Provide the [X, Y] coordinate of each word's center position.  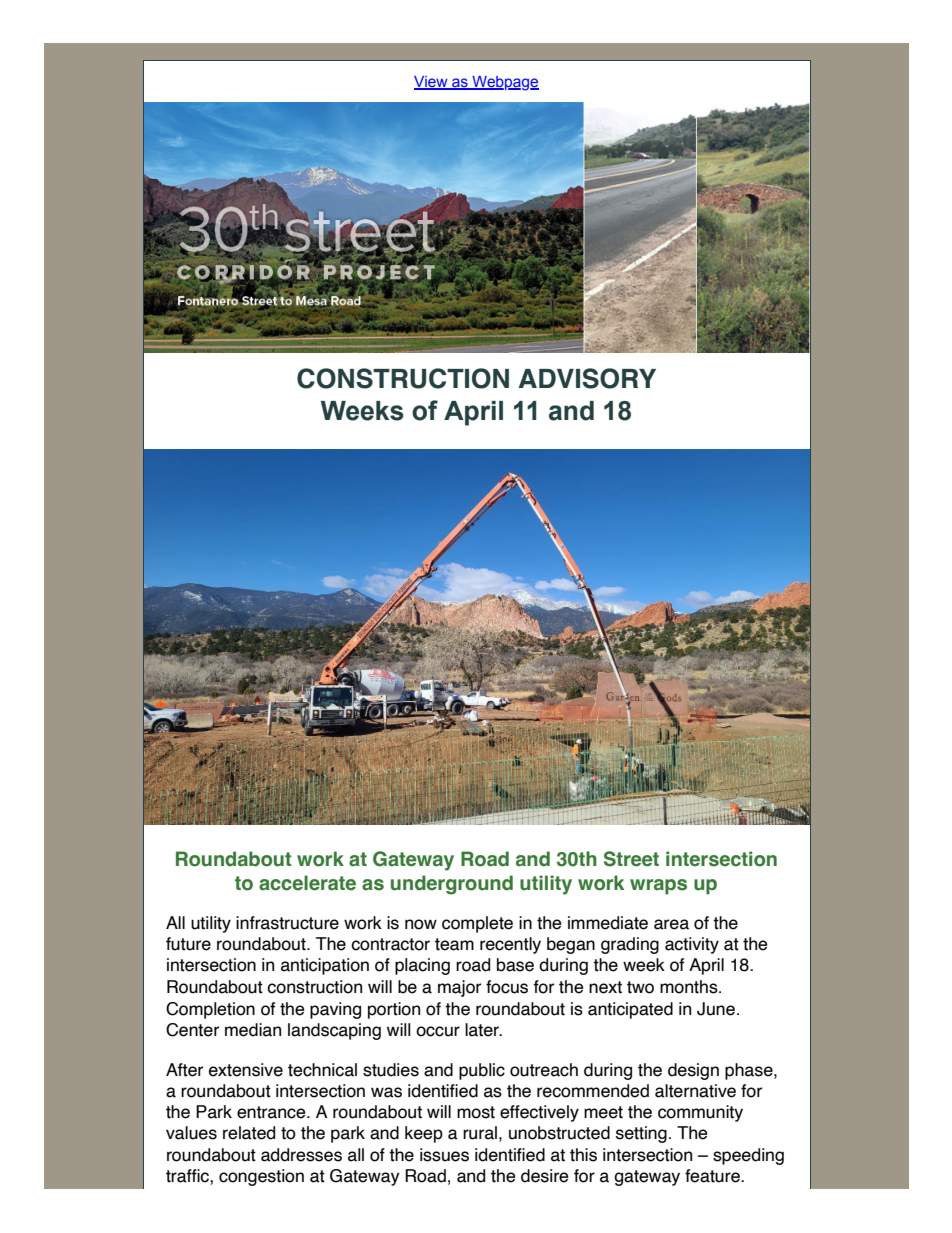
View [432, 83]
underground [452, 885]
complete [477, 924]
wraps [658, 887]
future [188, 944]
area [671, 924]
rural [480, 1133]
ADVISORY [587, 378]
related [249, 1133]
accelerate [307, 883]
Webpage [504, 83]
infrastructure [287, 923]
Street [631, 859]
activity [692, 945]
